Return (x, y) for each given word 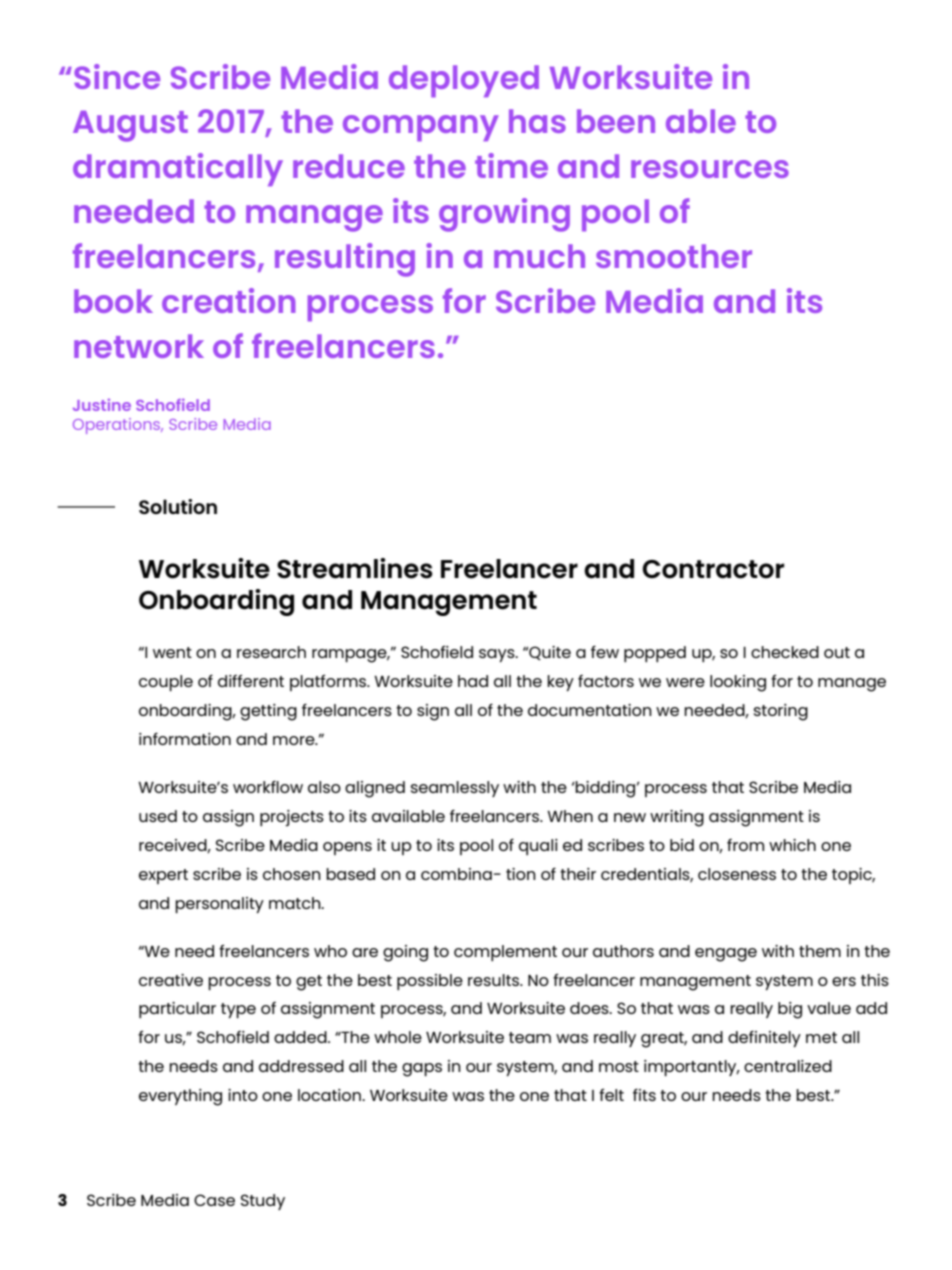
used (158, 816)
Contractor (713, 569)
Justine (102, 405)
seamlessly (455, 789)
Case (214, 1200)
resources (710, 169)
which (792, 845)
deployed (464, 81)
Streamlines (355, 568)
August (130, 126)
